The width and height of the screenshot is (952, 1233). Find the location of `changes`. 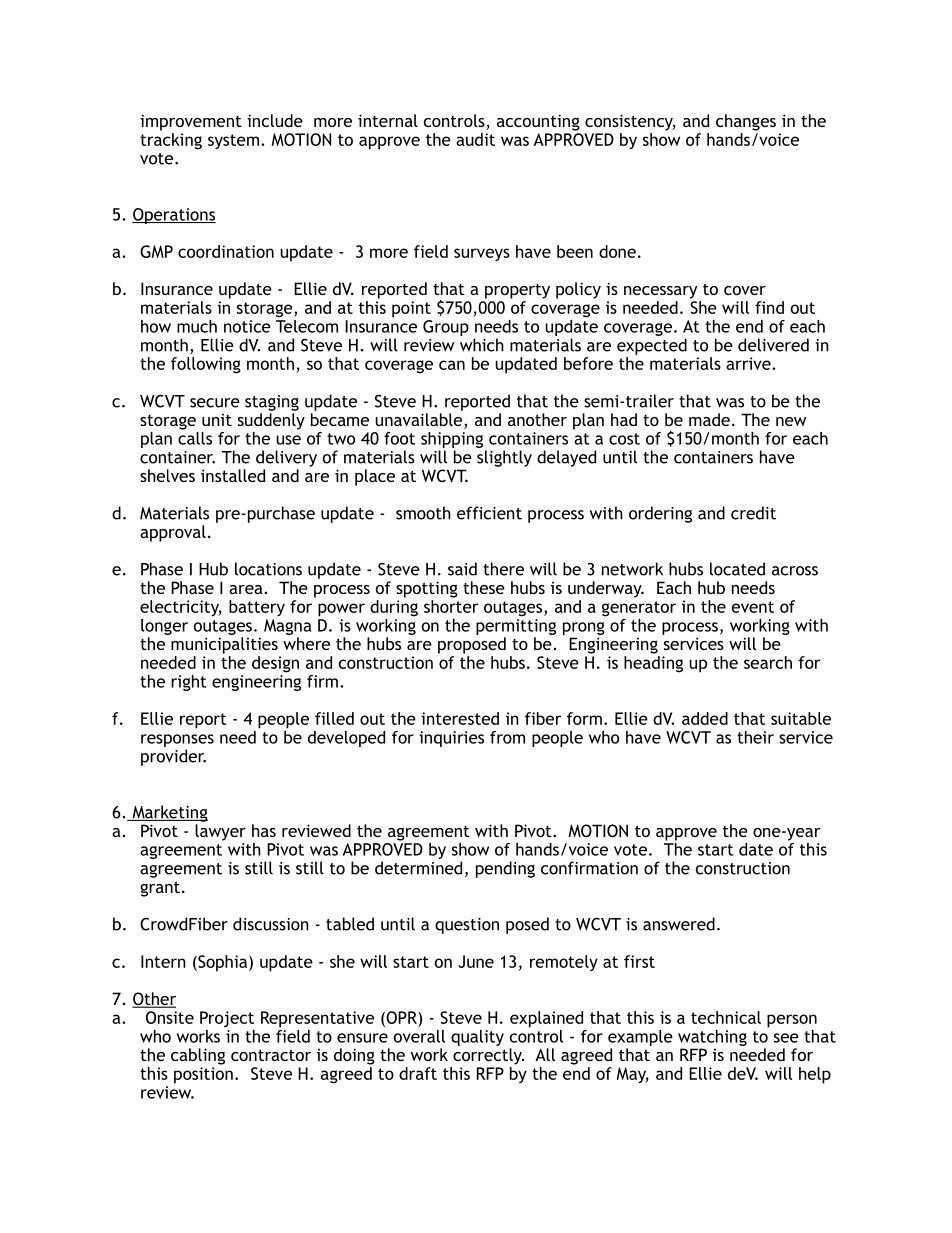

changes is located at coordinates (746, 122).
